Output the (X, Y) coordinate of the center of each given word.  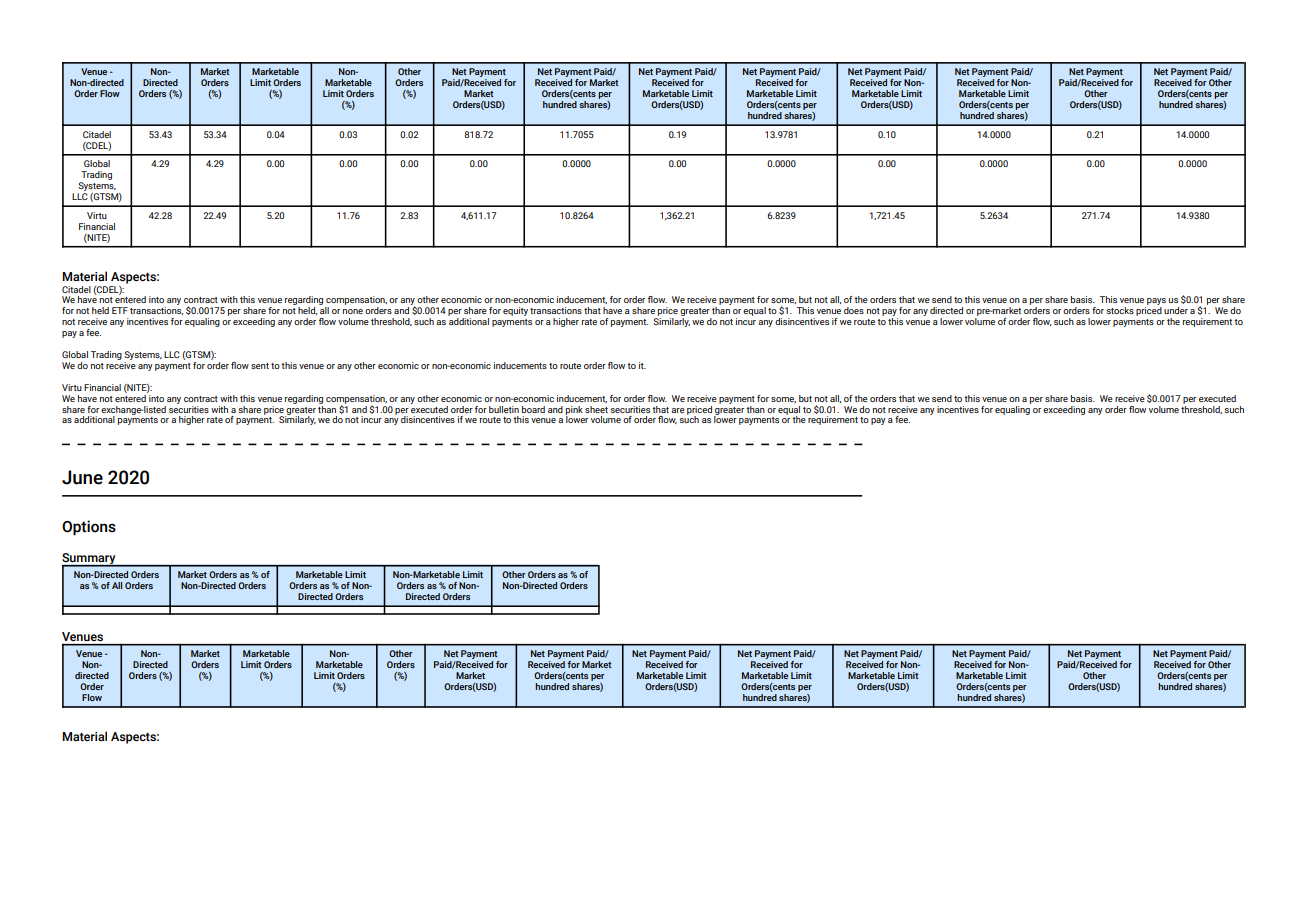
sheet (596, 409)
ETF (120, 310)
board (533, 409)
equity (515, 311)
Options (89, 527)
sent (260, 366)
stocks (1120, 310)
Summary (90, 560)
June (82, 477)
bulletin (504, 409)
